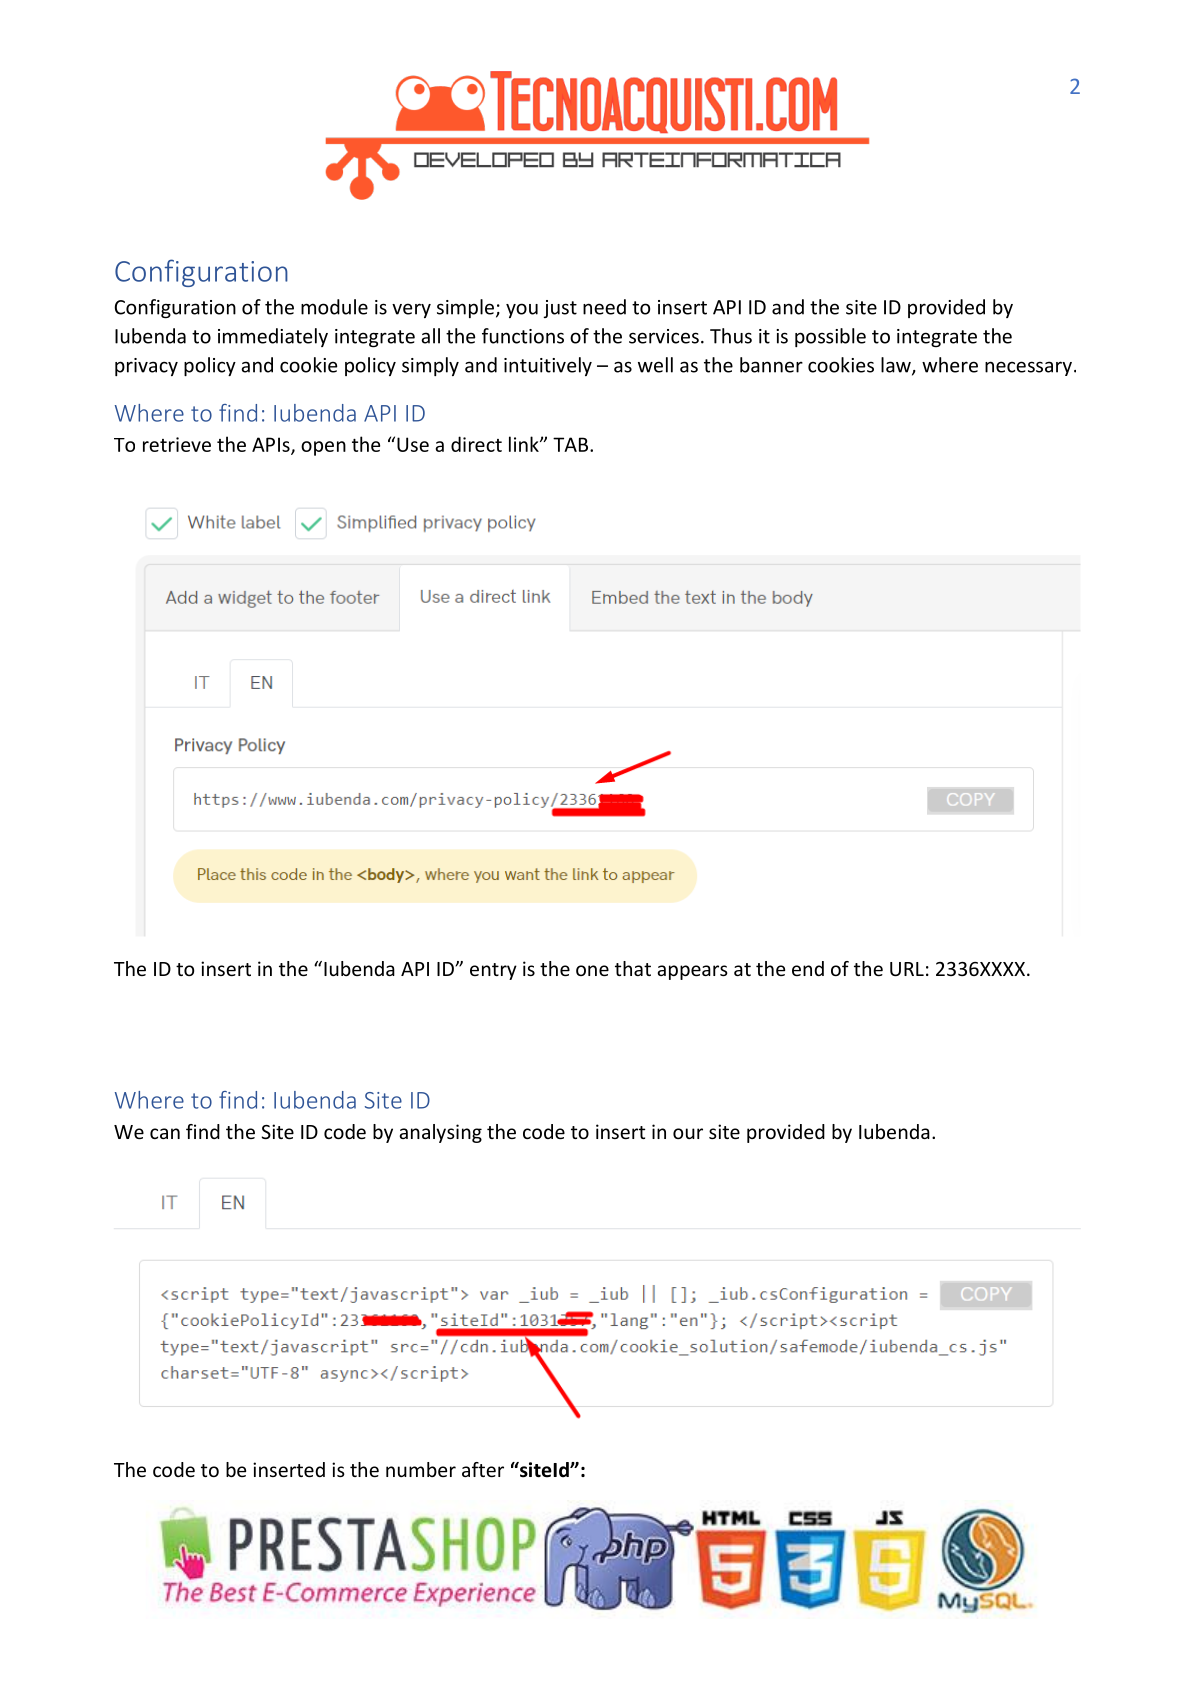 The height and width of the image is (1690, 1195). Describe the element at coordinates (688, 1133) in the image. I see `our` at that location.
